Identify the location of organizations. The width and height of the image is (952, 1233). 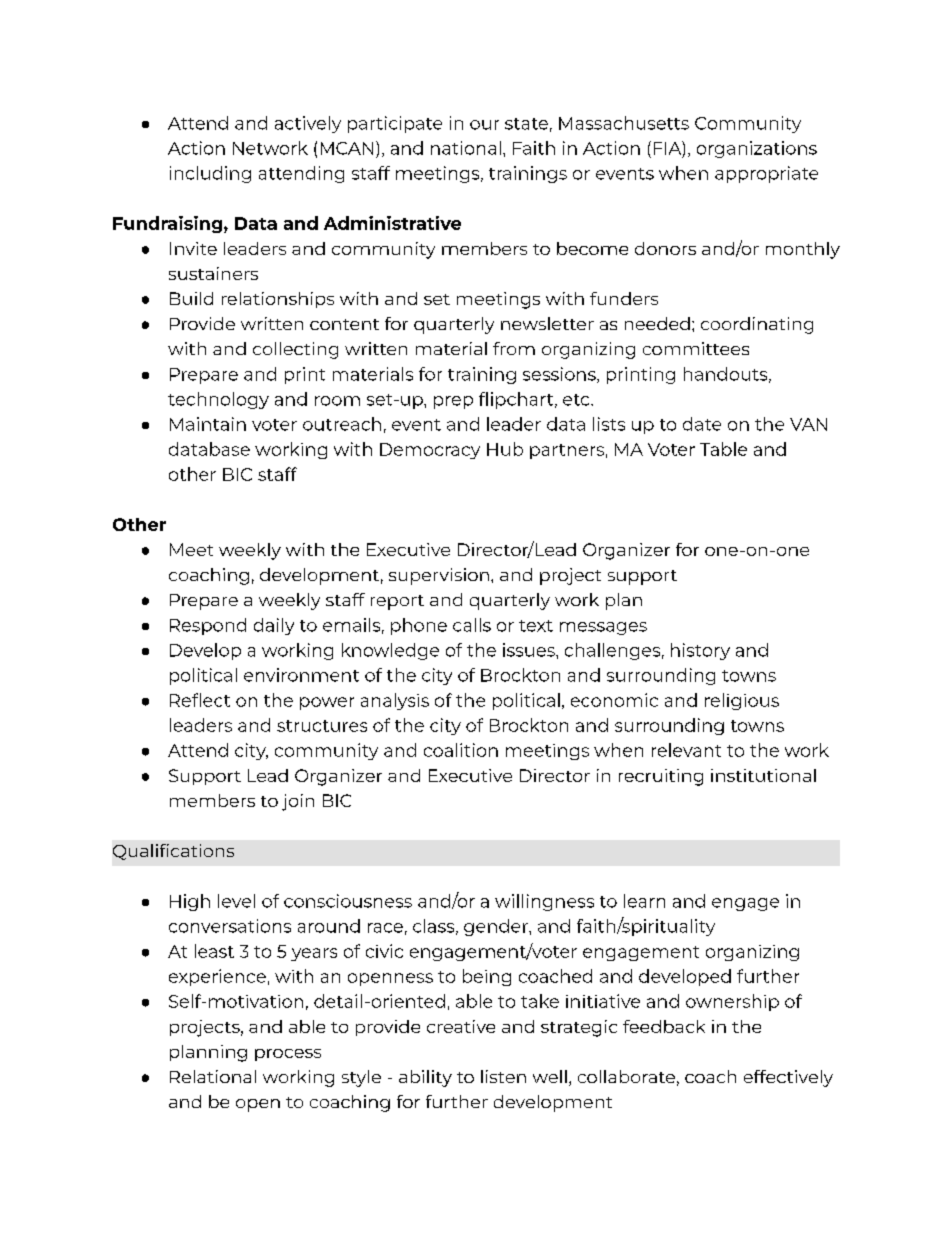
(757, 149).
